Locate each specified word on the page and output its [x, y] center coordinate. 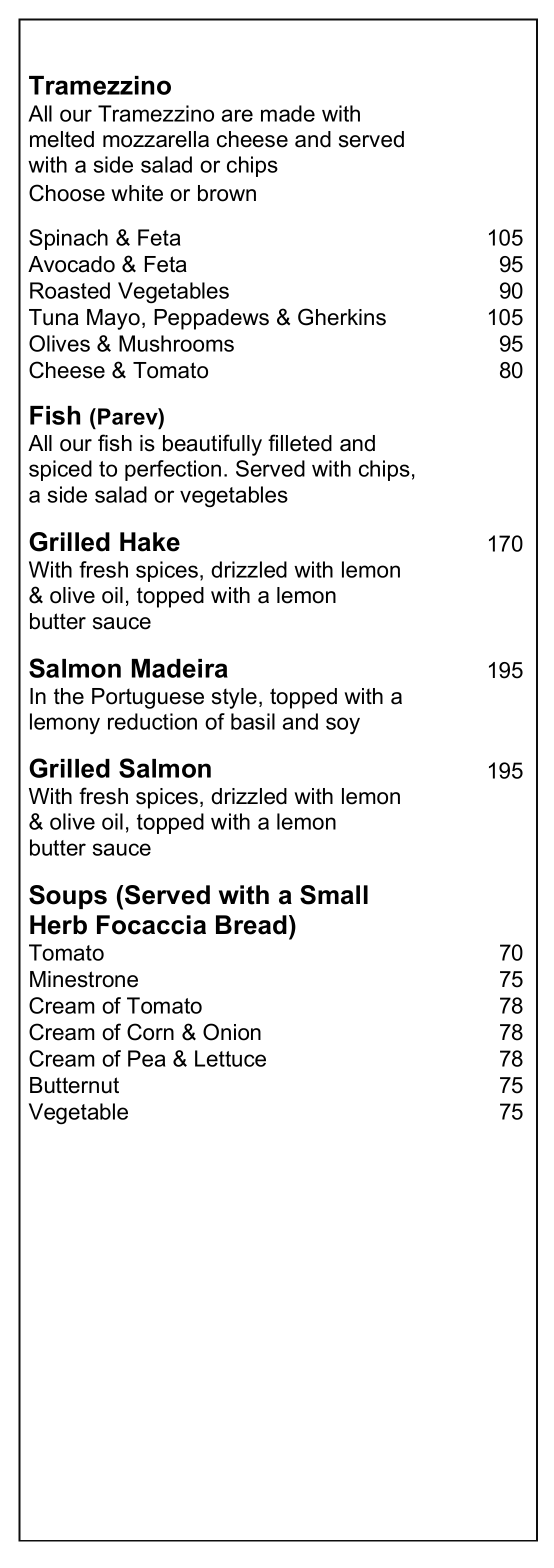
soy [343, 725]
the [69, 696]
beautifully [212, 445]
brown [227, 193]
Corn [150, 1032]
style [234, 698]
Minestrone [84, 979]
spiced [60, 470]
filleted [300, 443]
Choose [67, 193]
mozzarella [156, 139]
